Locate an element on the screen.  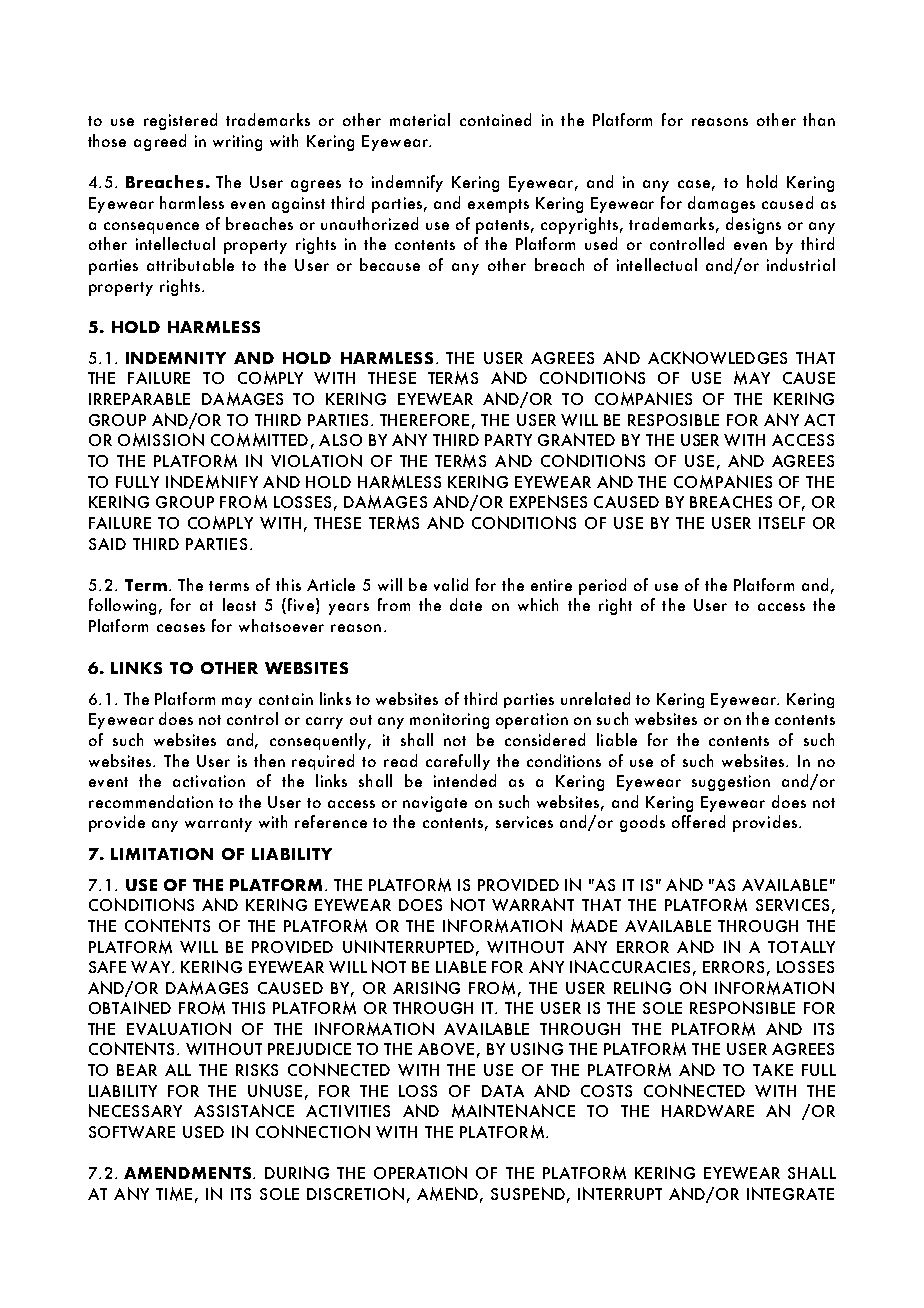
than is located at coordinates (819, 119).
